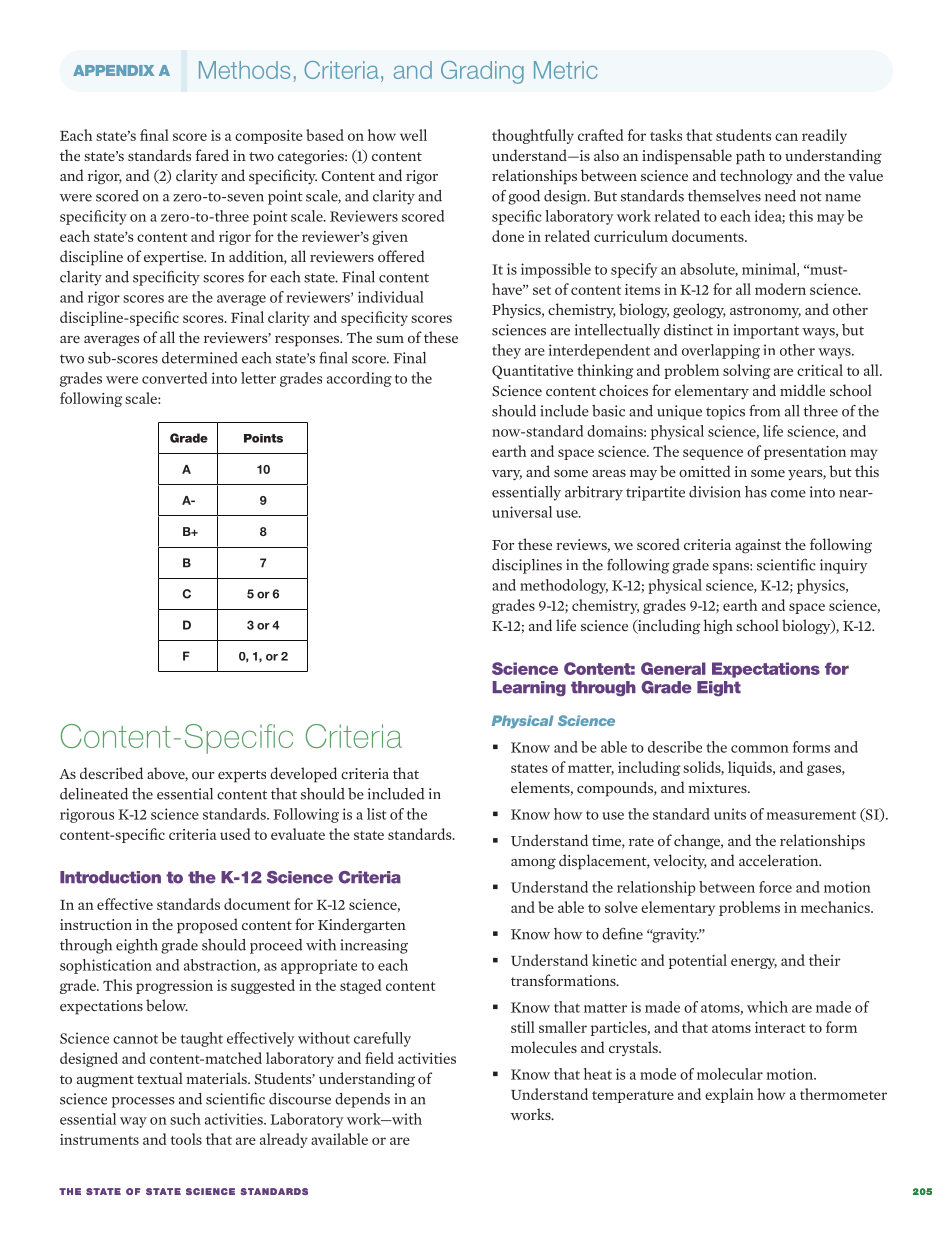  What do you see at coordinates (235, 834) in the image?
I see `used` at bounding box center [235, 834].
